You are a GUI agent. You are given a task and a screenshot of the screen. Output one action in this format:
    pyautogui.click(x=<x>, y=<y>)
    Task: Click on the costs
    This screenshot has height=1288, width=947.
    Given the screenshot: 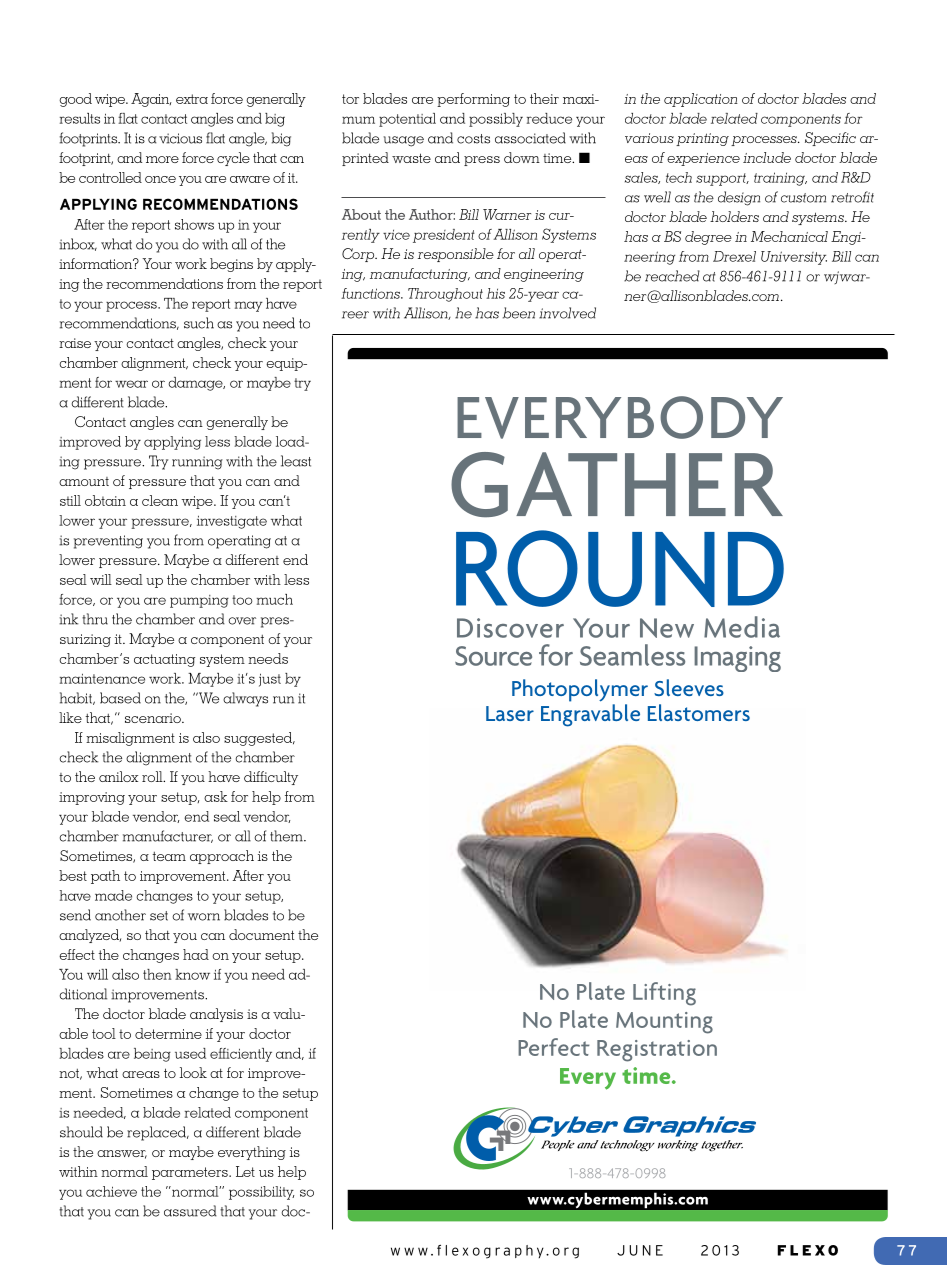 What is the action you would take?
    pyautogui.click(x=473, y=139)
